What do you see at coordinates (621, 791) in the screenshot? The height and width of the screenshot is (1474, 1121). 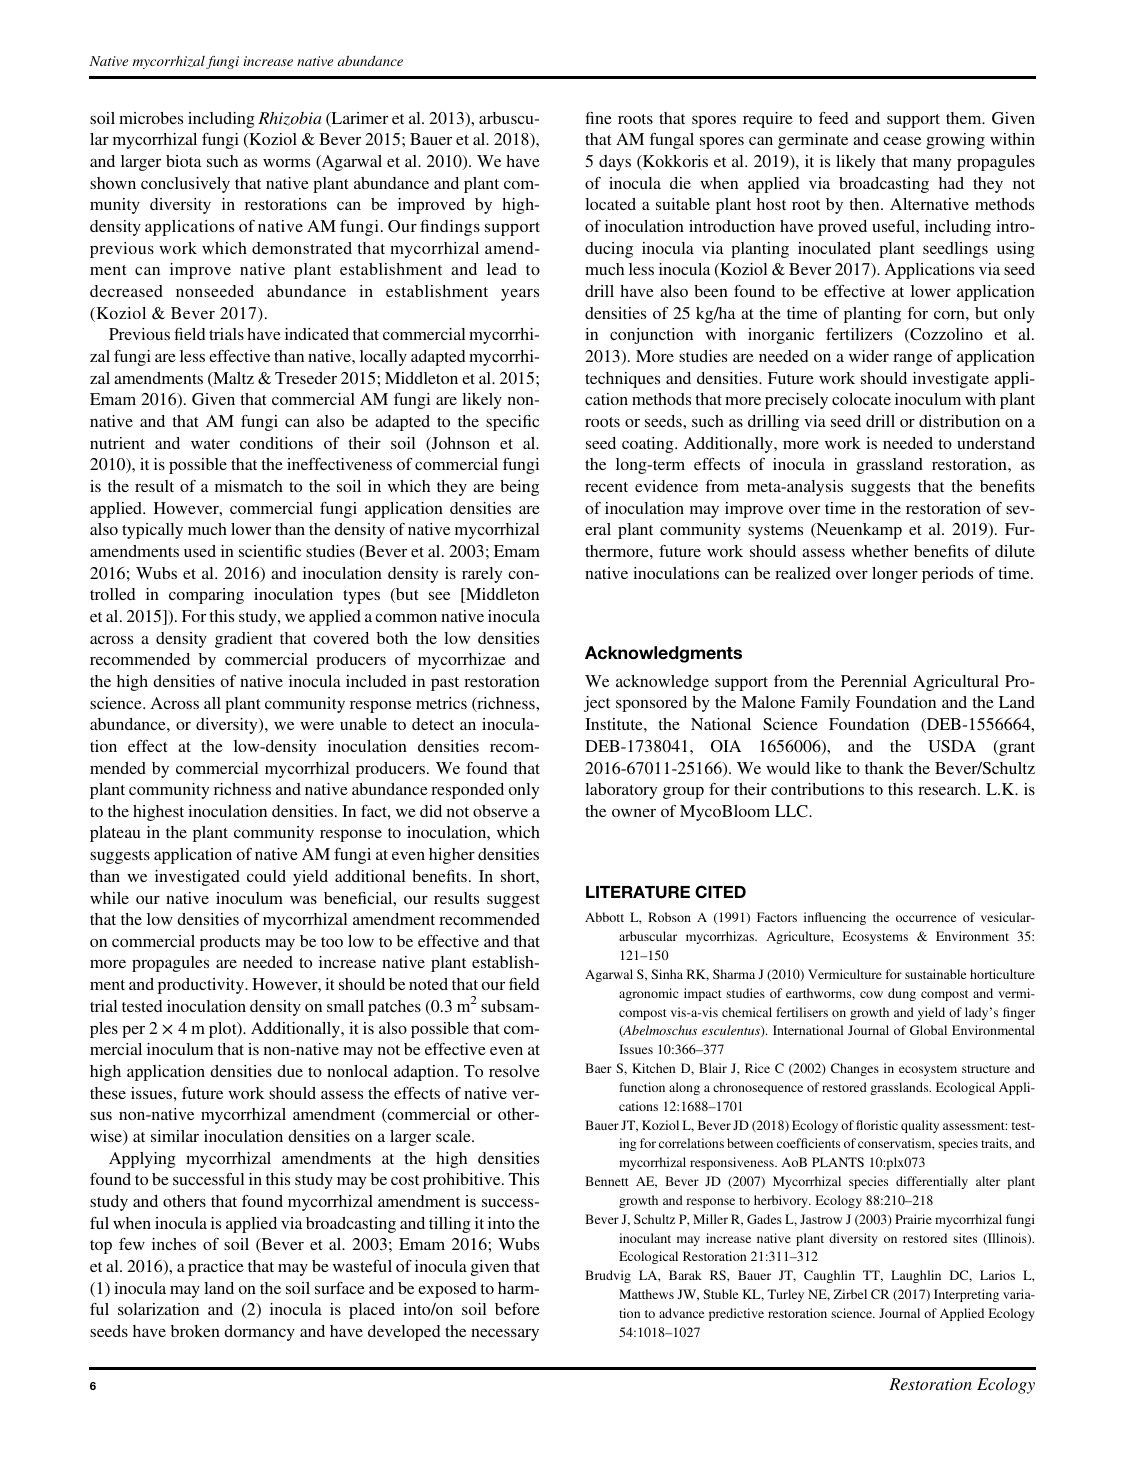 I see `laboratory` at bounding box center [621, 791].
